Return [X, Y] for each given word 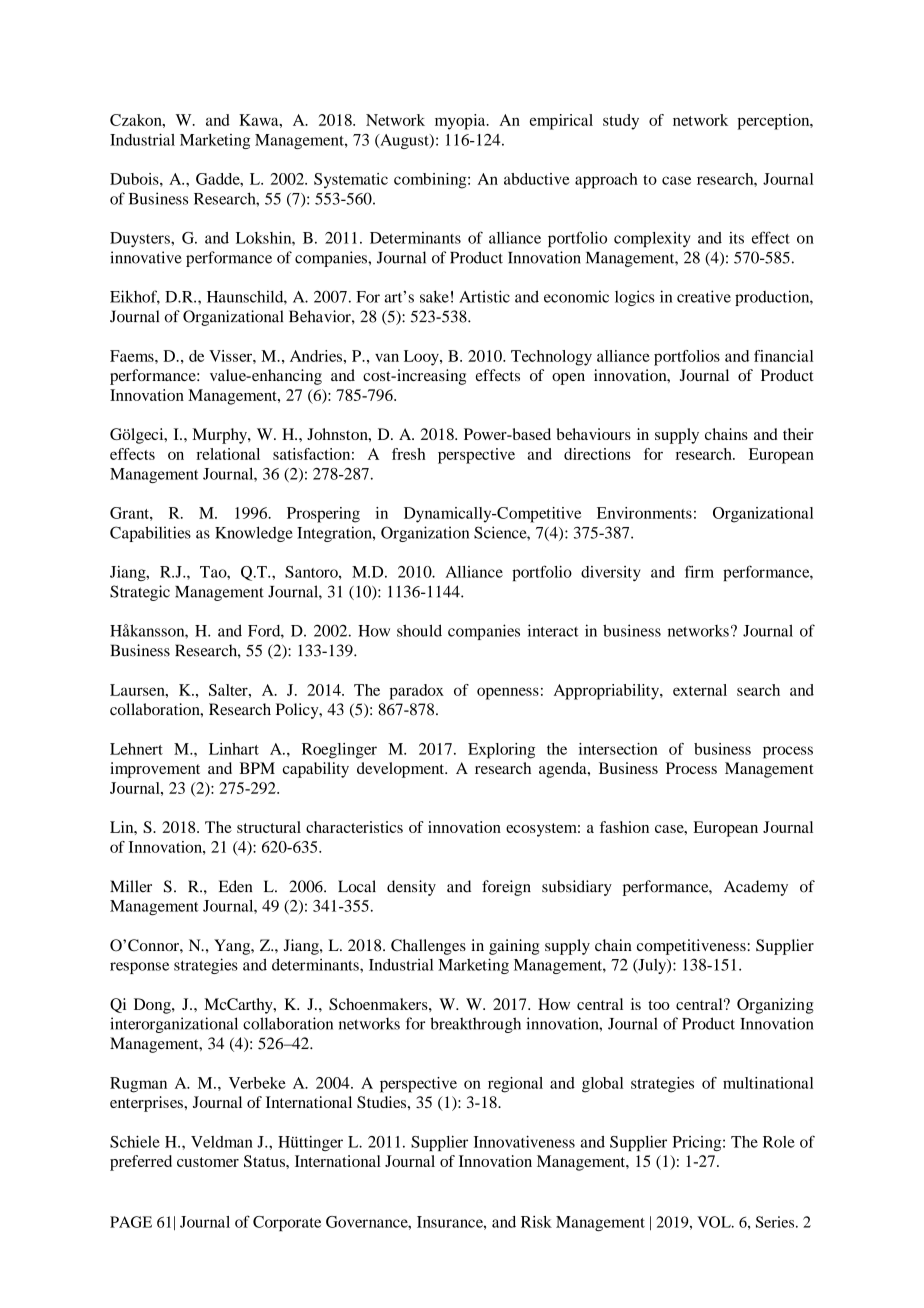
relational [228, 454]
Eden [235, 886]
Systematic [351, 181]
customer [208, 1162]
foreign [506, 888]
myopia [461, 122]
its [736, 238]
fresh [409, 454]
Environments [644, 513]
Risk [536, 1222]
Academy [756, 888]
